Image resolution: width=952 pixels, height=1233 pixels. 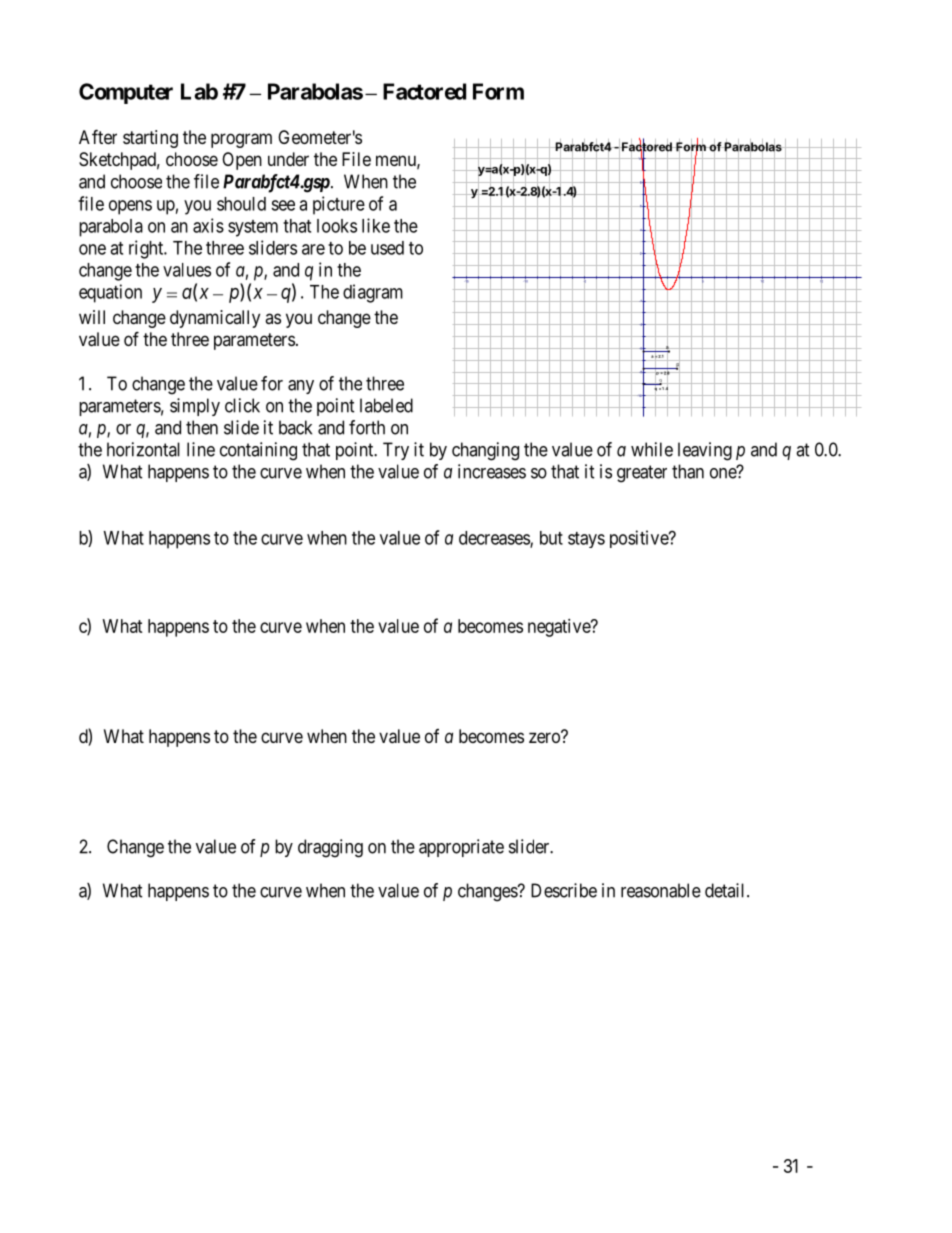 What do you see at coordinates (373, 293) in the screenshot?
I see `diagram` at bounding box center [373, 293].
